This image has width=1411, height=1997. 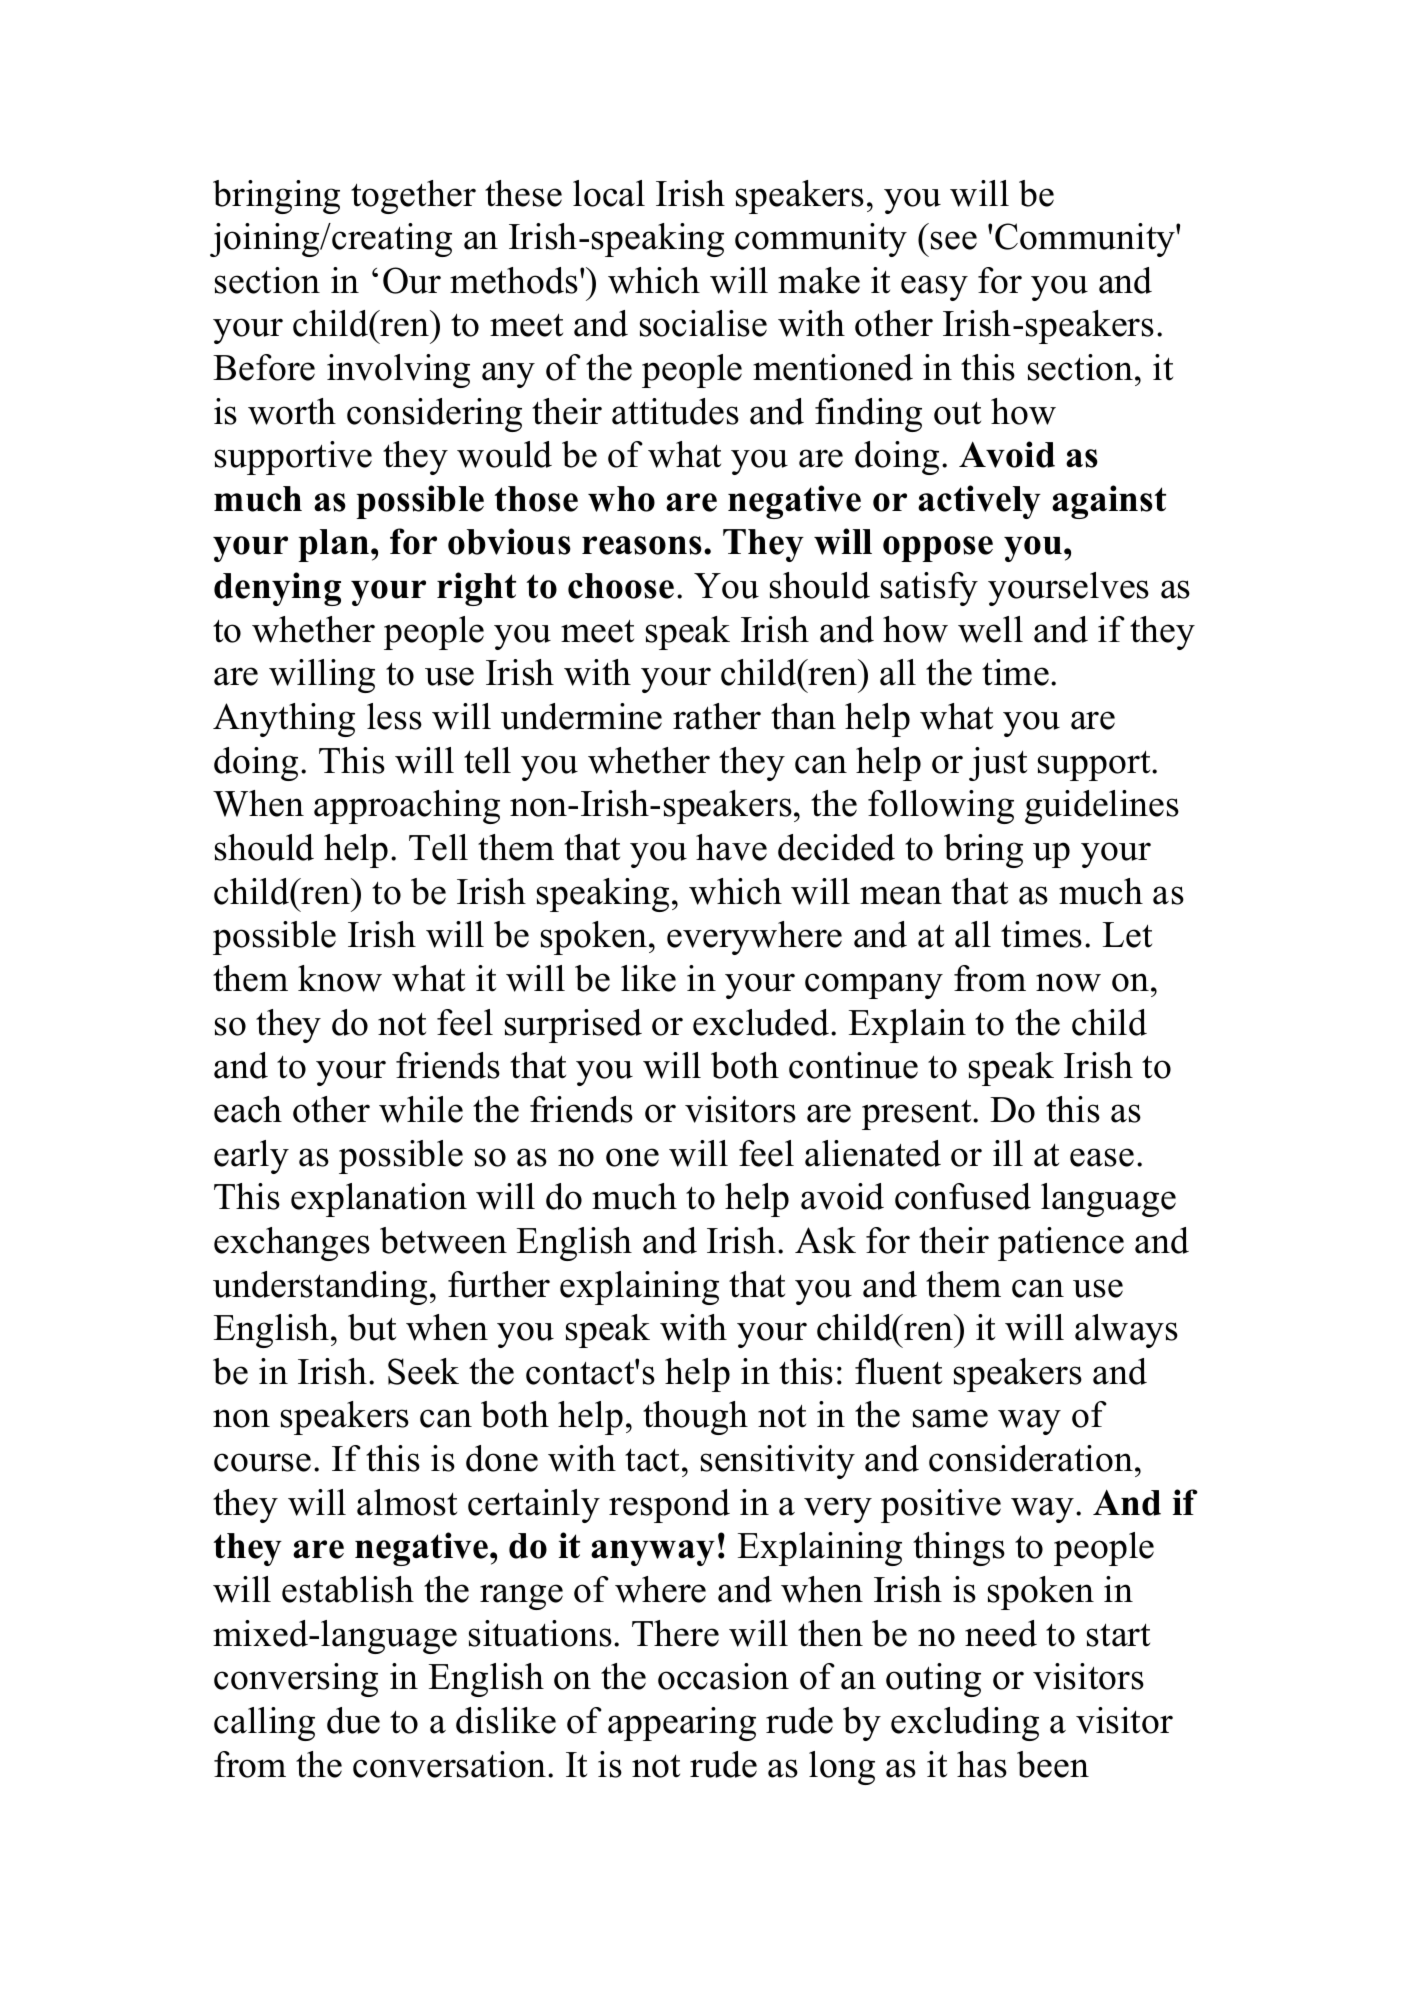 What do you see at coordinates (934, 288) in the image?
I see `easy` at bounding box center [934, 288].
